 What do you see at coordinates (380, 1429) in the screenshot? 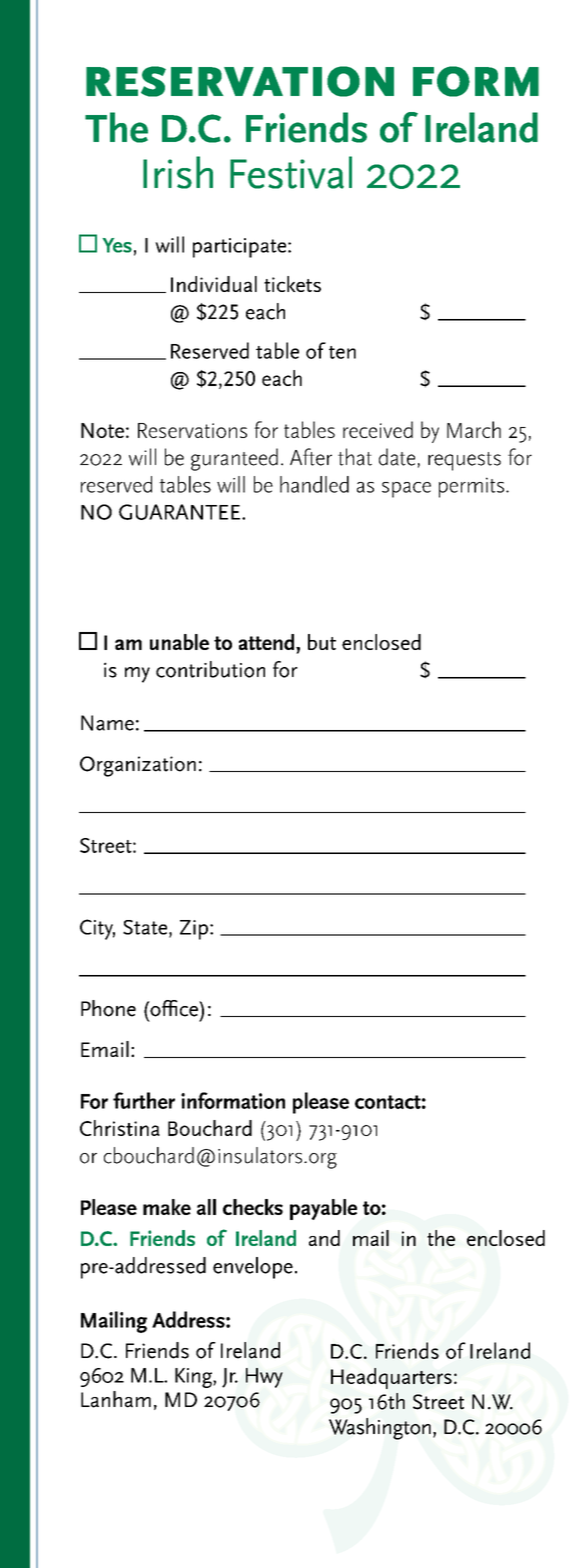
I see `Washington` at bounding box center [380, 1429].
